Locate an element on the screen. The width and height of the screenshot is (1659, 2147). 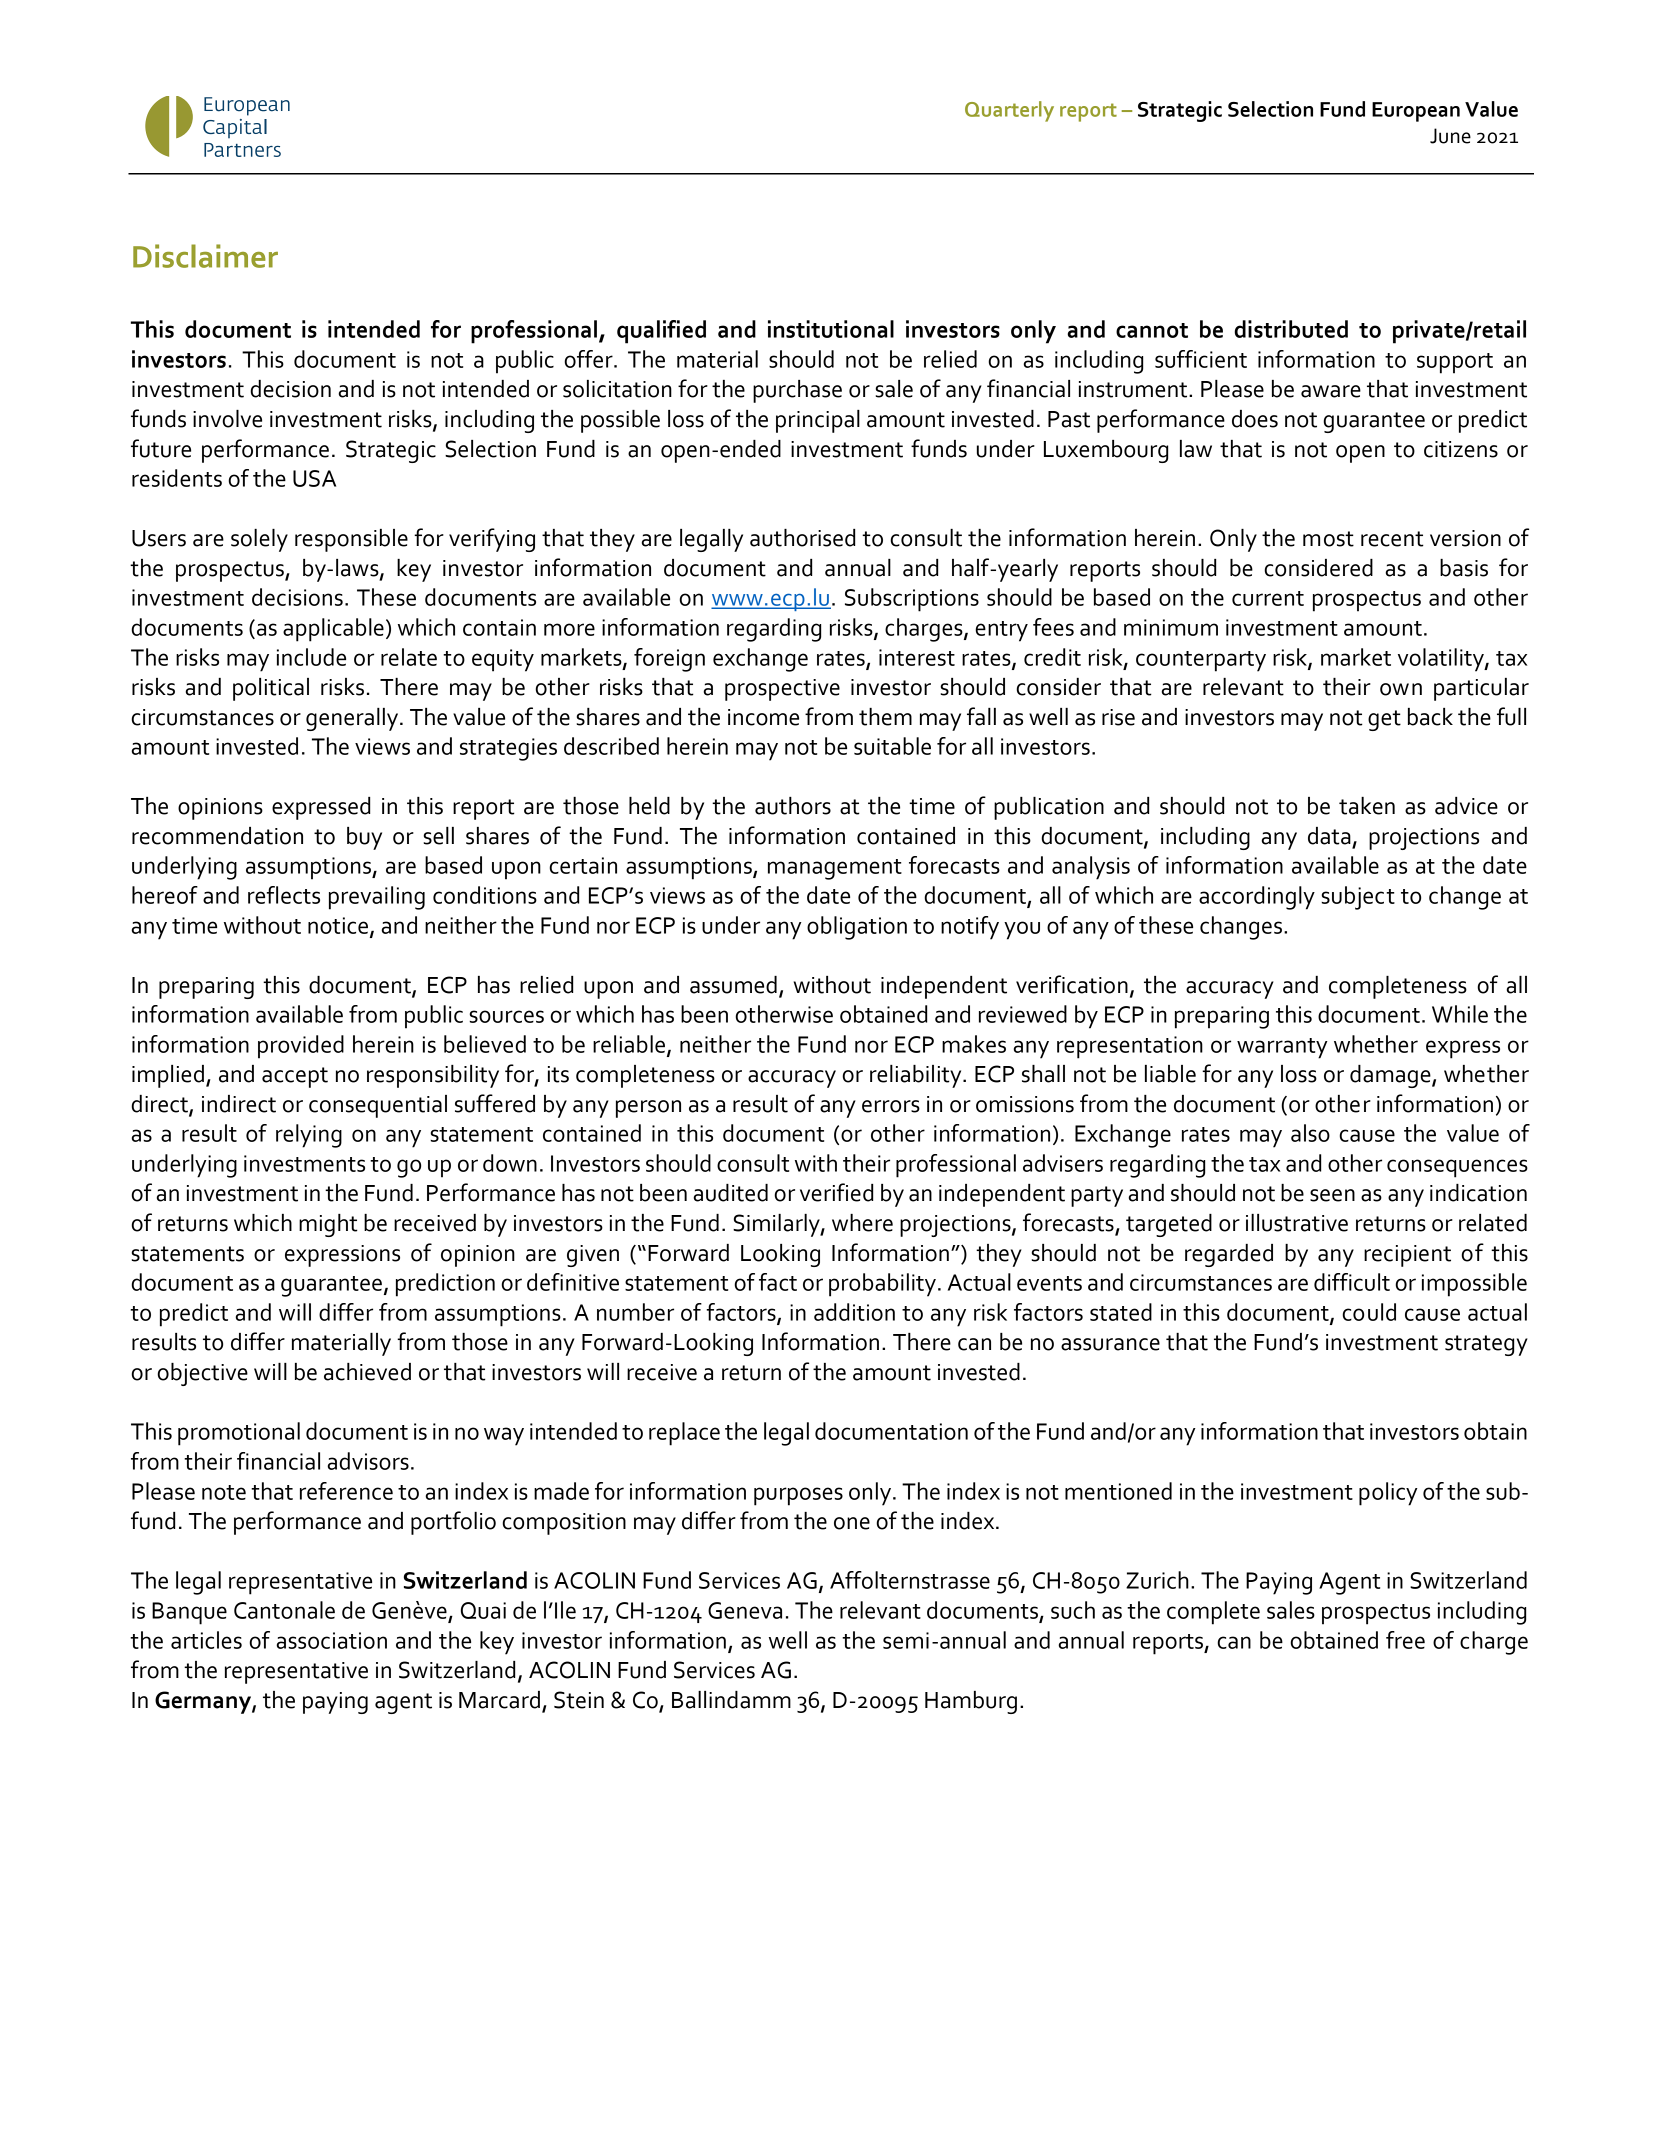
association is located at coordinates (331, 1640).
